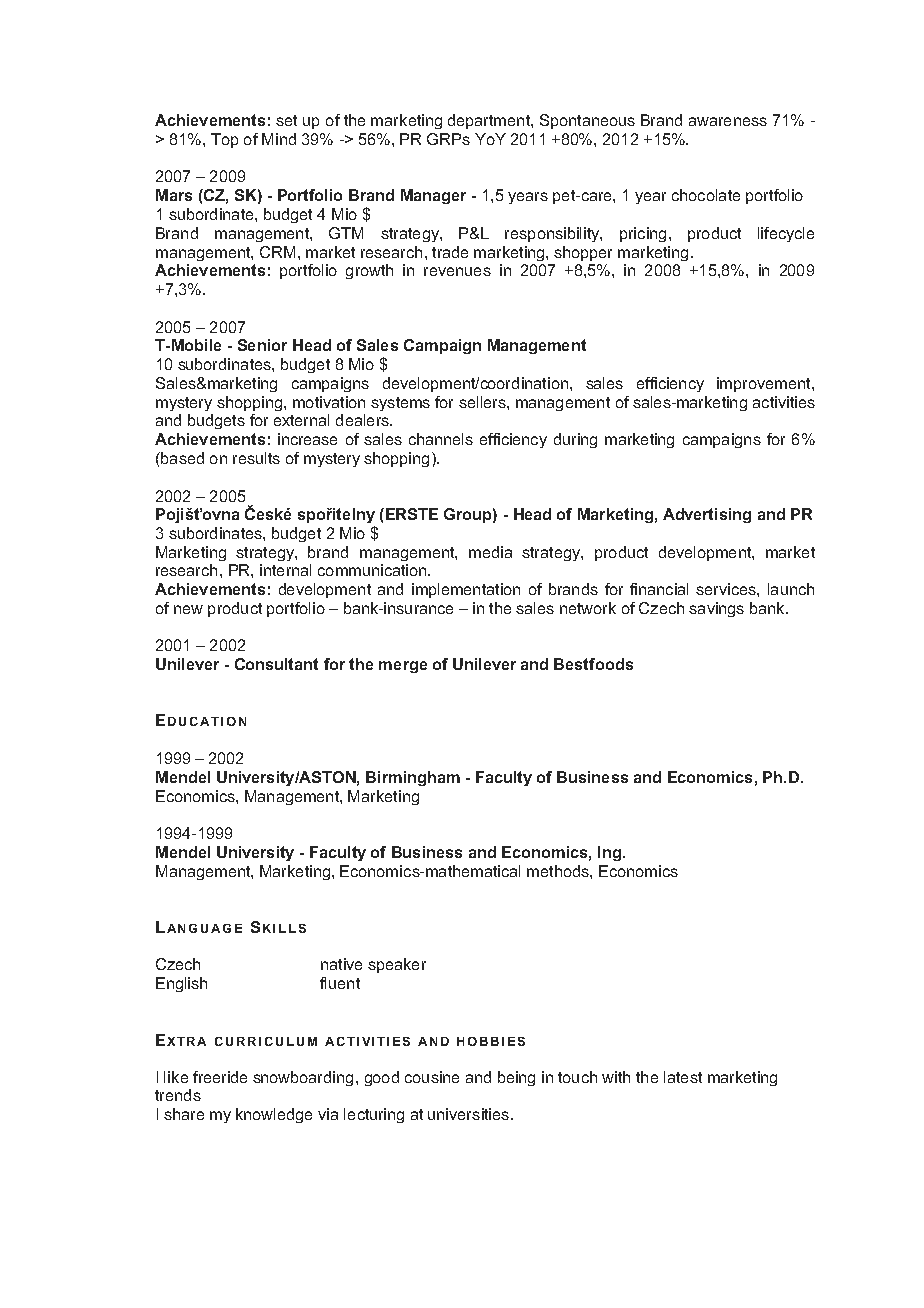 This page has height=1308, width=924. I want to click on Top, so click(224, 140).
